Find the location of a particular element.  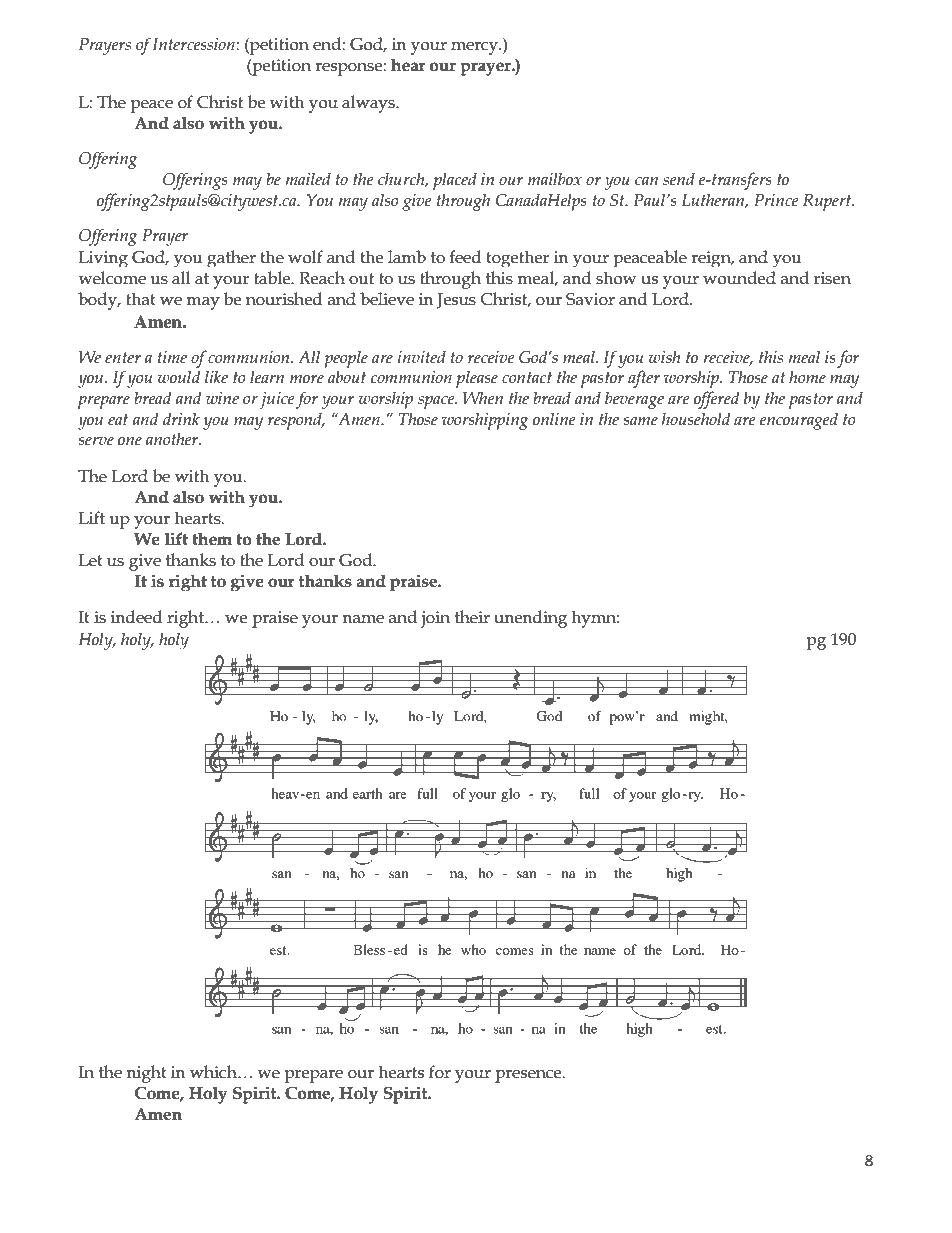

which is located at coordinates (214, 1072).
